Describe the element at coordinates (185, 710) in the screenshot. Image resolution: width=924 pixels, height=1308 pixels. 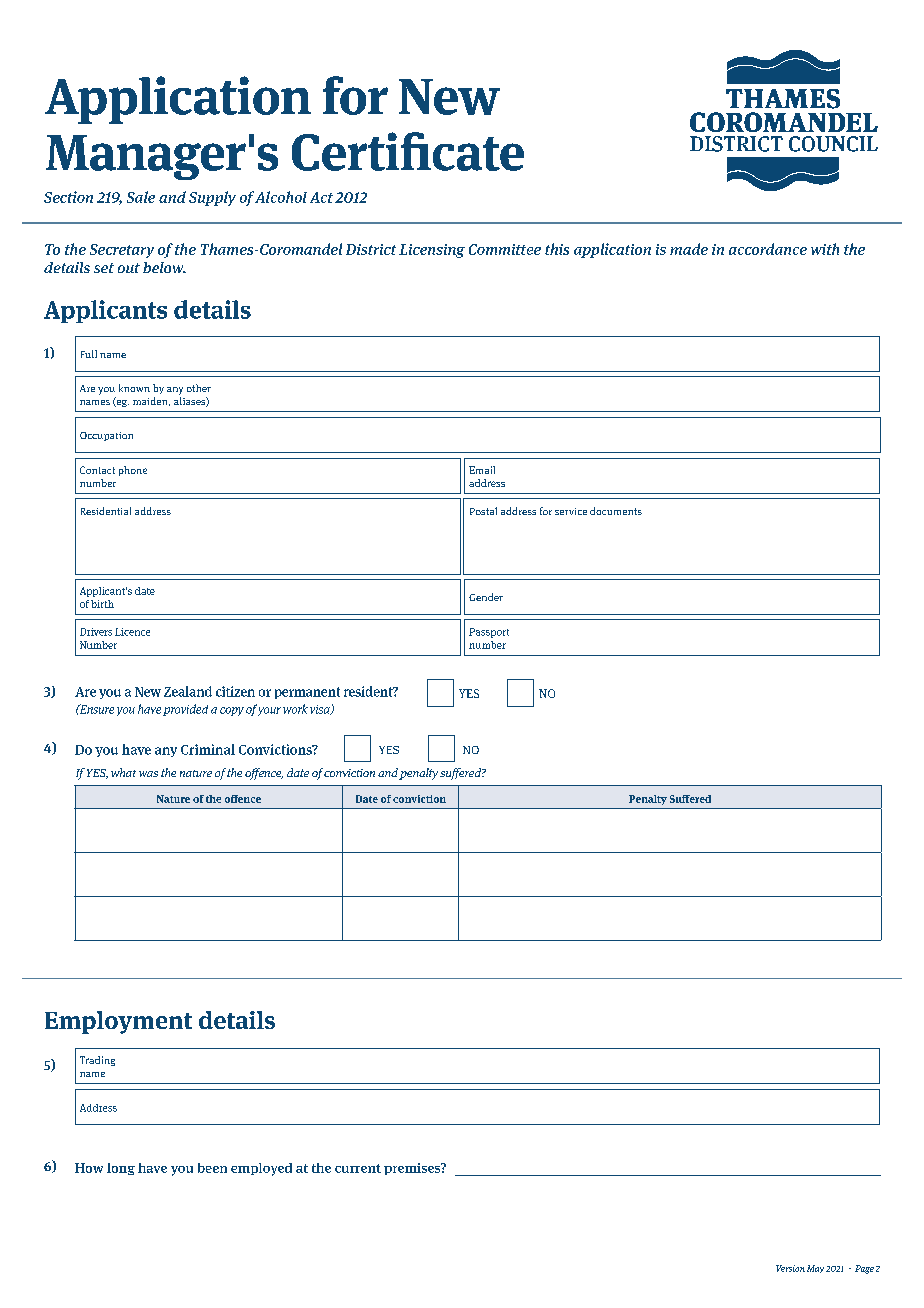
I see `provided` at that location.
